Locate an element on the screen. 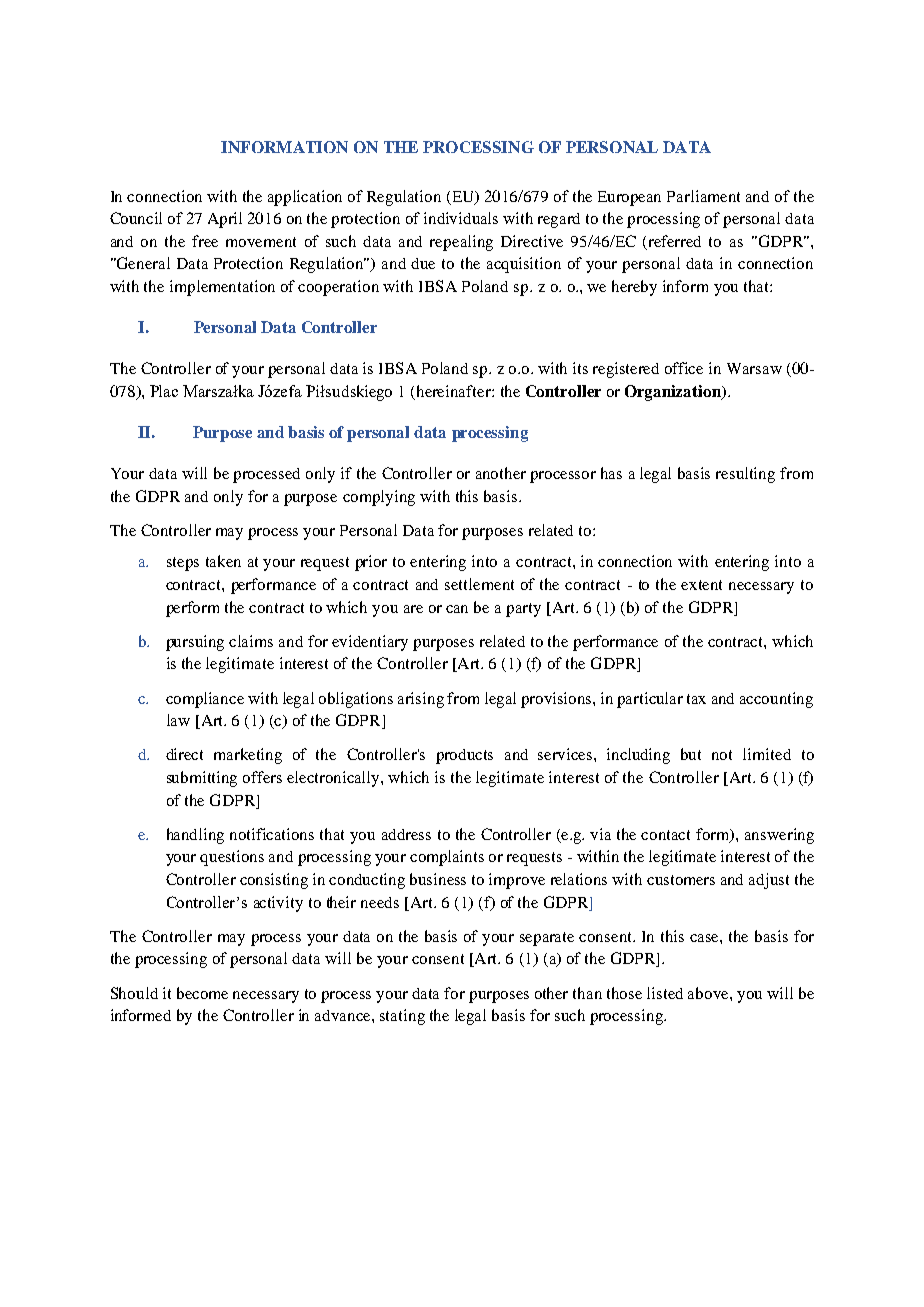 This screenshot has height=1307, width=924. hereinafter is located at coordinates (455, 391).
